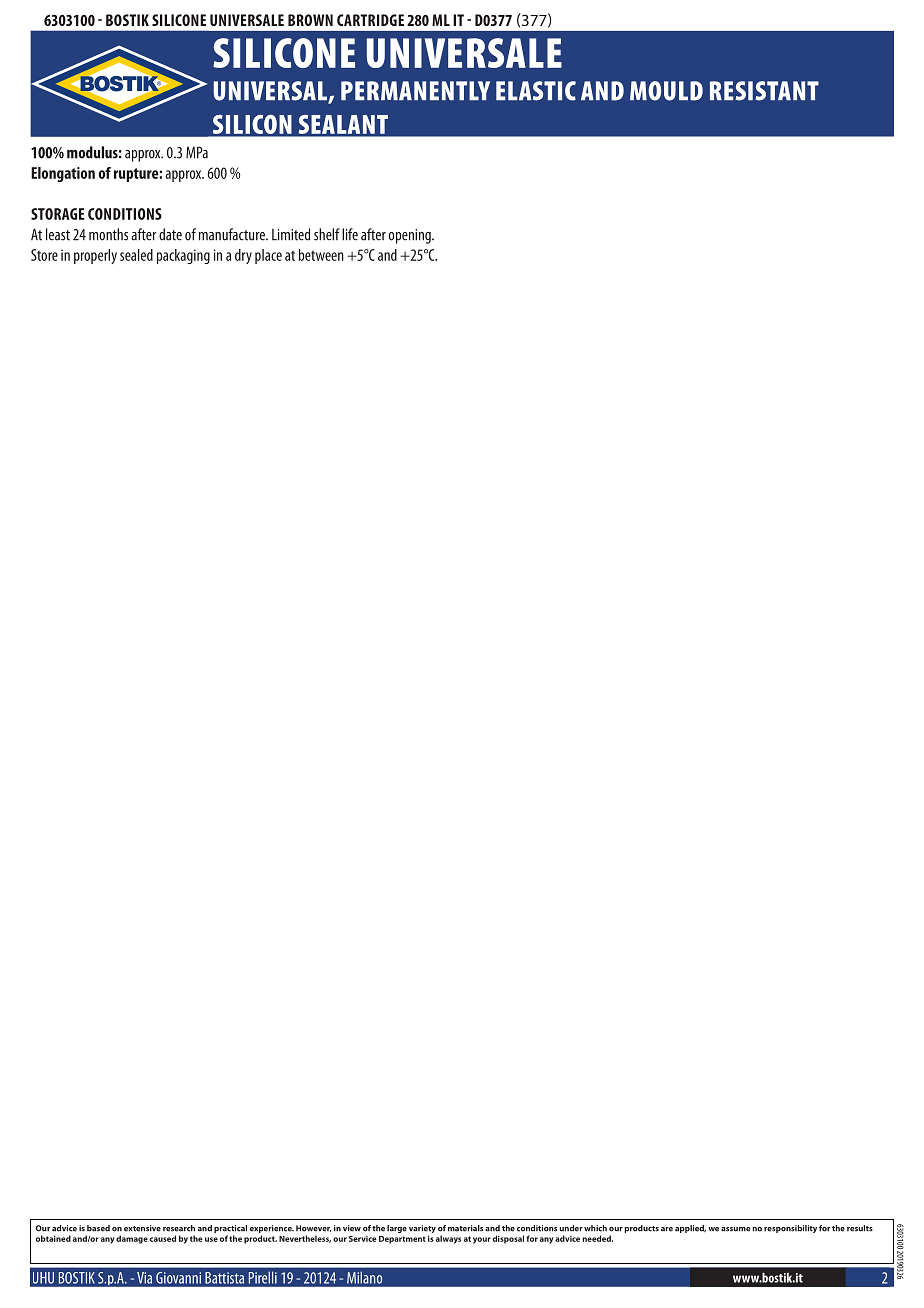 Image resolution: width=924 pixels, height=1308 pixels. Describe the element at coordinates (465, 1228) in the screenshot. I see `materials` at that location.
